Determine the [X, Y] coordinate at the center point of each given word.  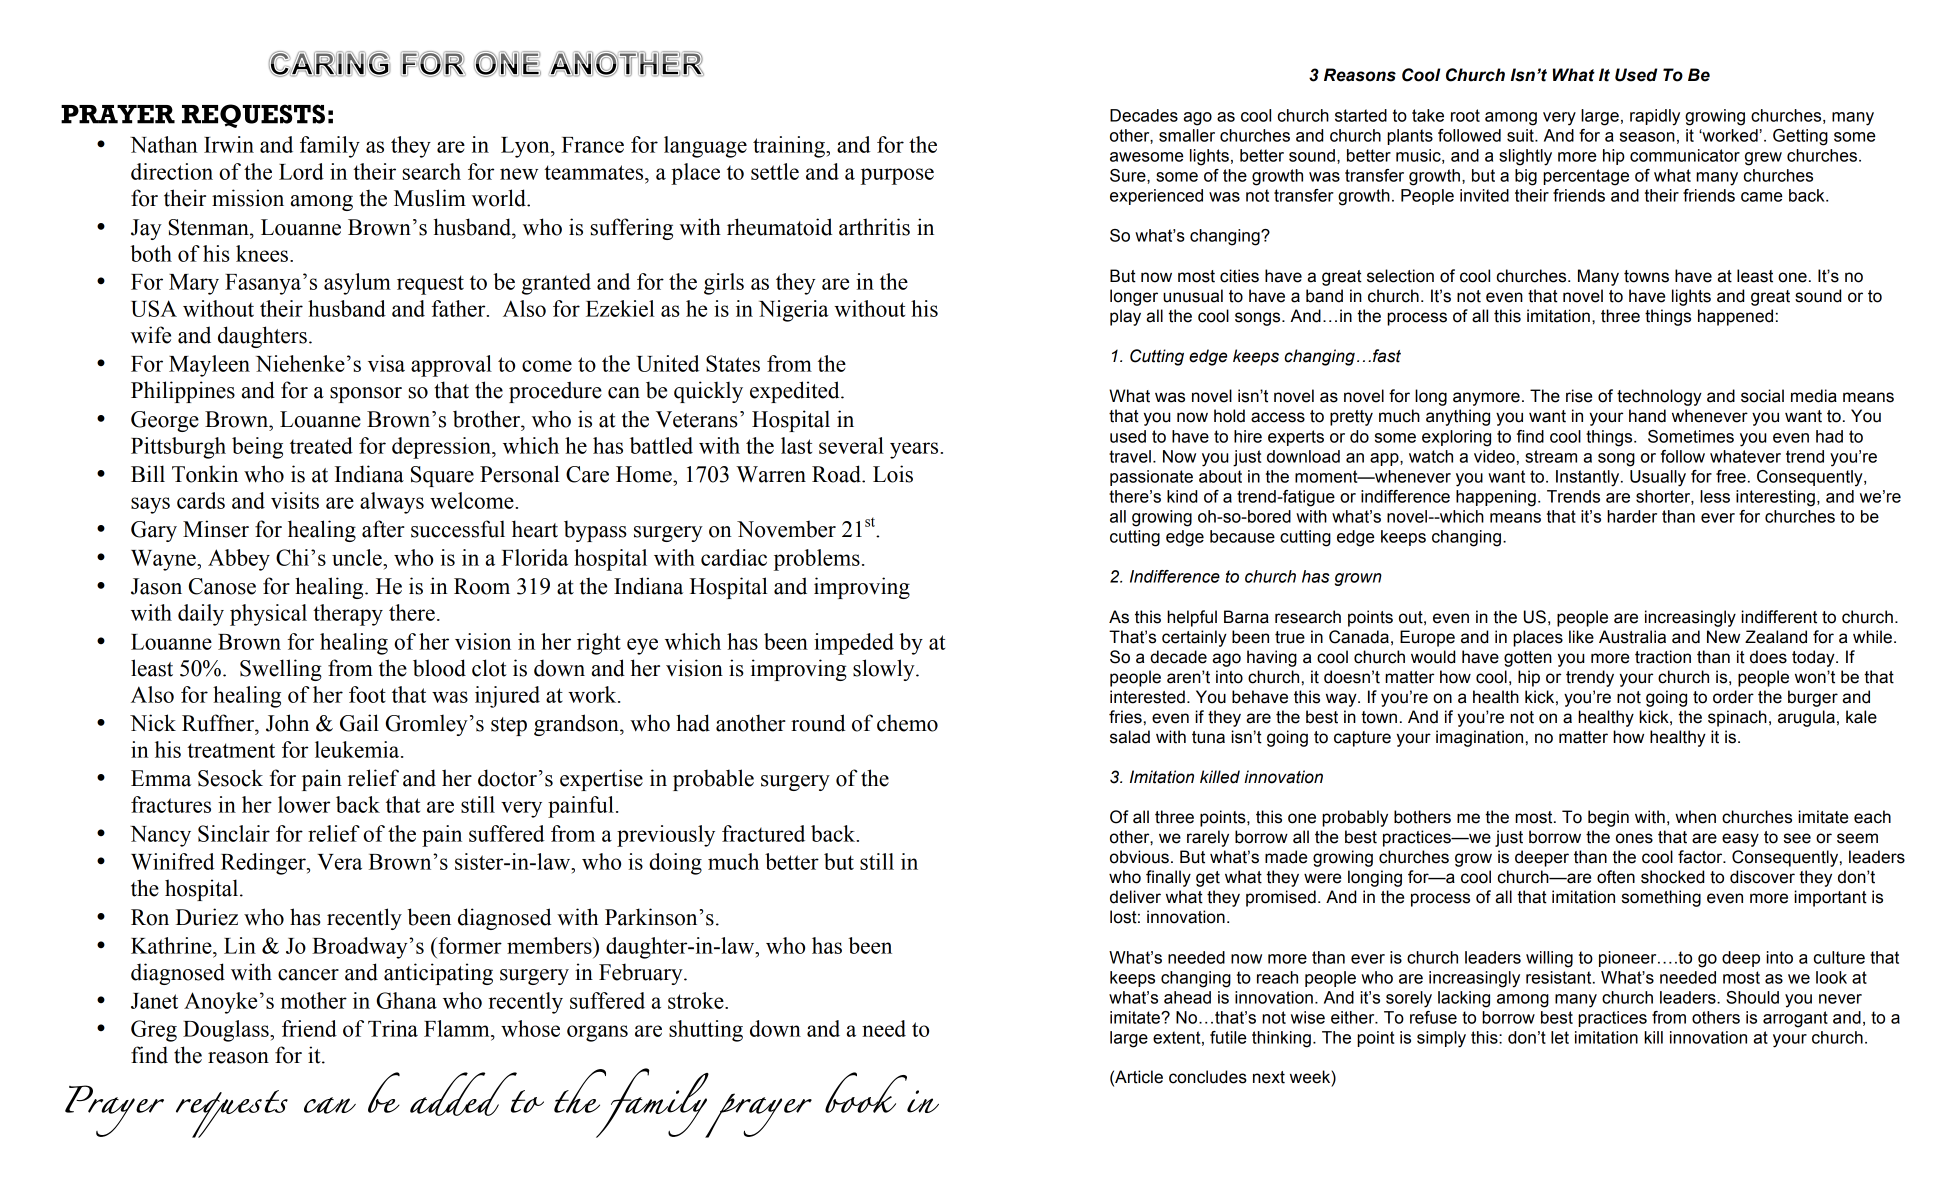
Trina [393, 1028]
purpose [897, 176]
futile [1228, 1037]
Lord [301, 171]
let [1560, 1037]
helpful [1192, 618]
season [1647, 137]
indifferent [1779, 617]
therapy [348, 615]
